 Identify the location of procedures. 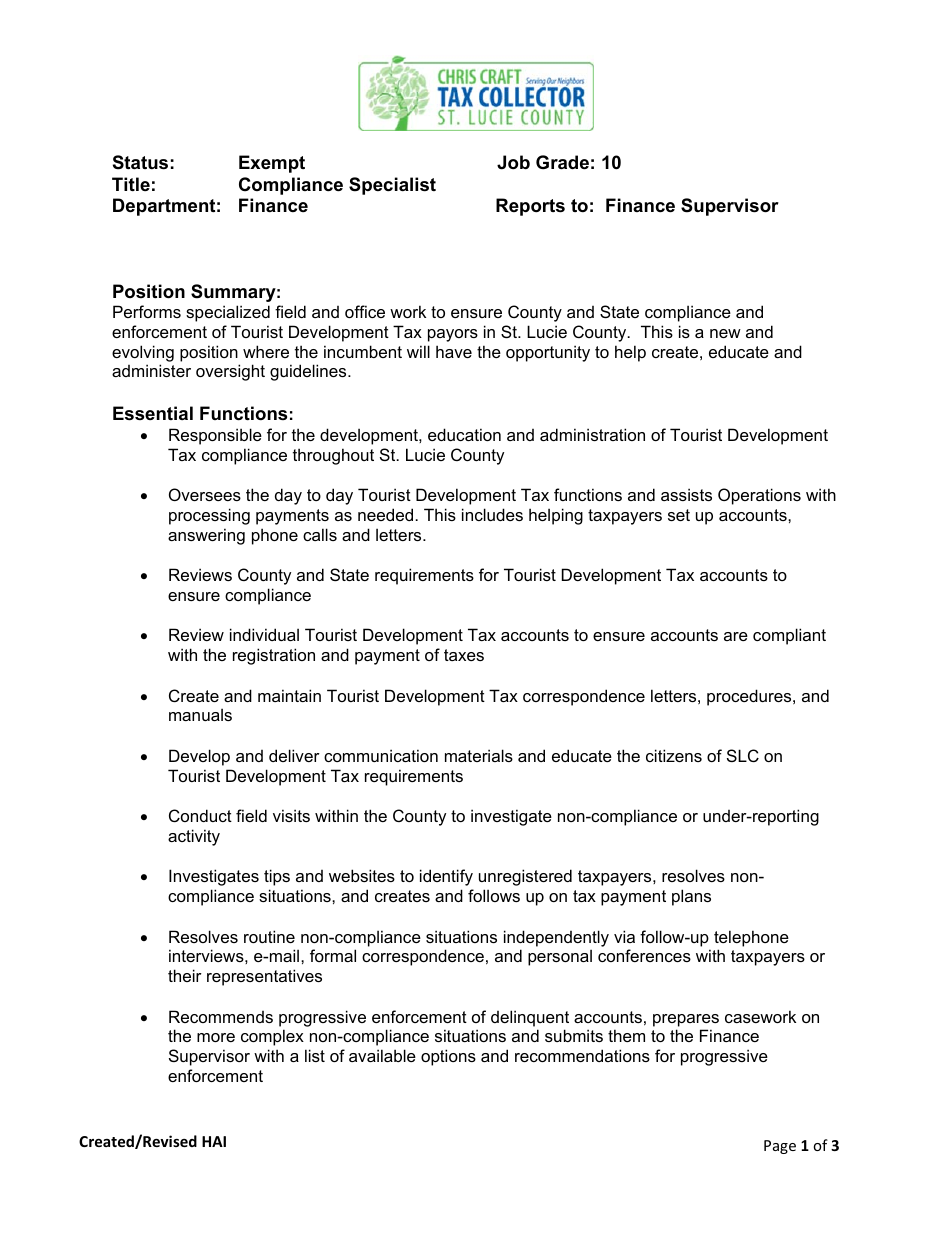
(750, 697).
